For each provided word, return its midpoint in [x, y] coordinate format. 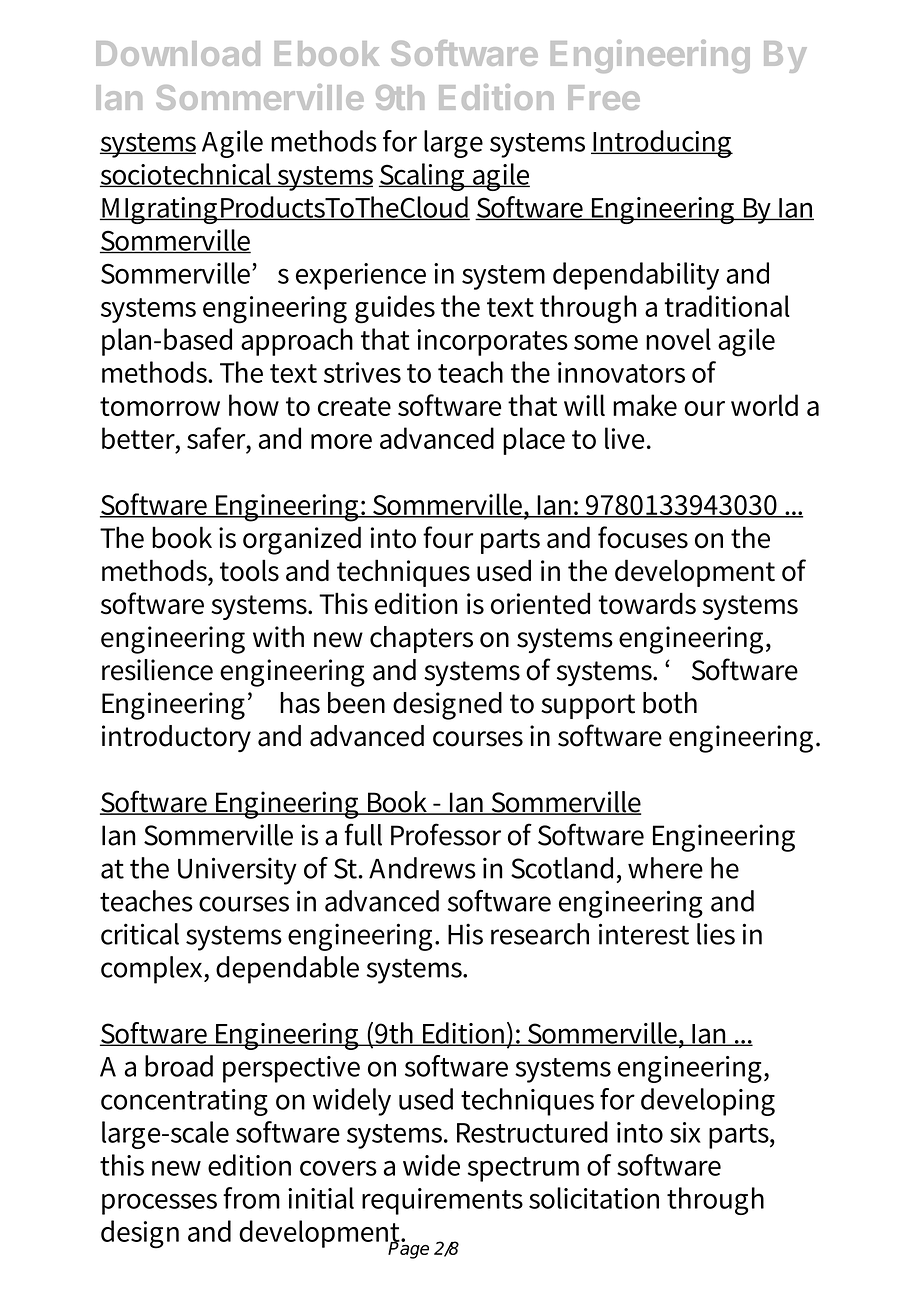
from [251, 1198]
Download [178, 53]
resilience [157, 670]
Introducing [662, 144]
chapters [421, 639]
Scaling [423, 177]
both [670, 703]
